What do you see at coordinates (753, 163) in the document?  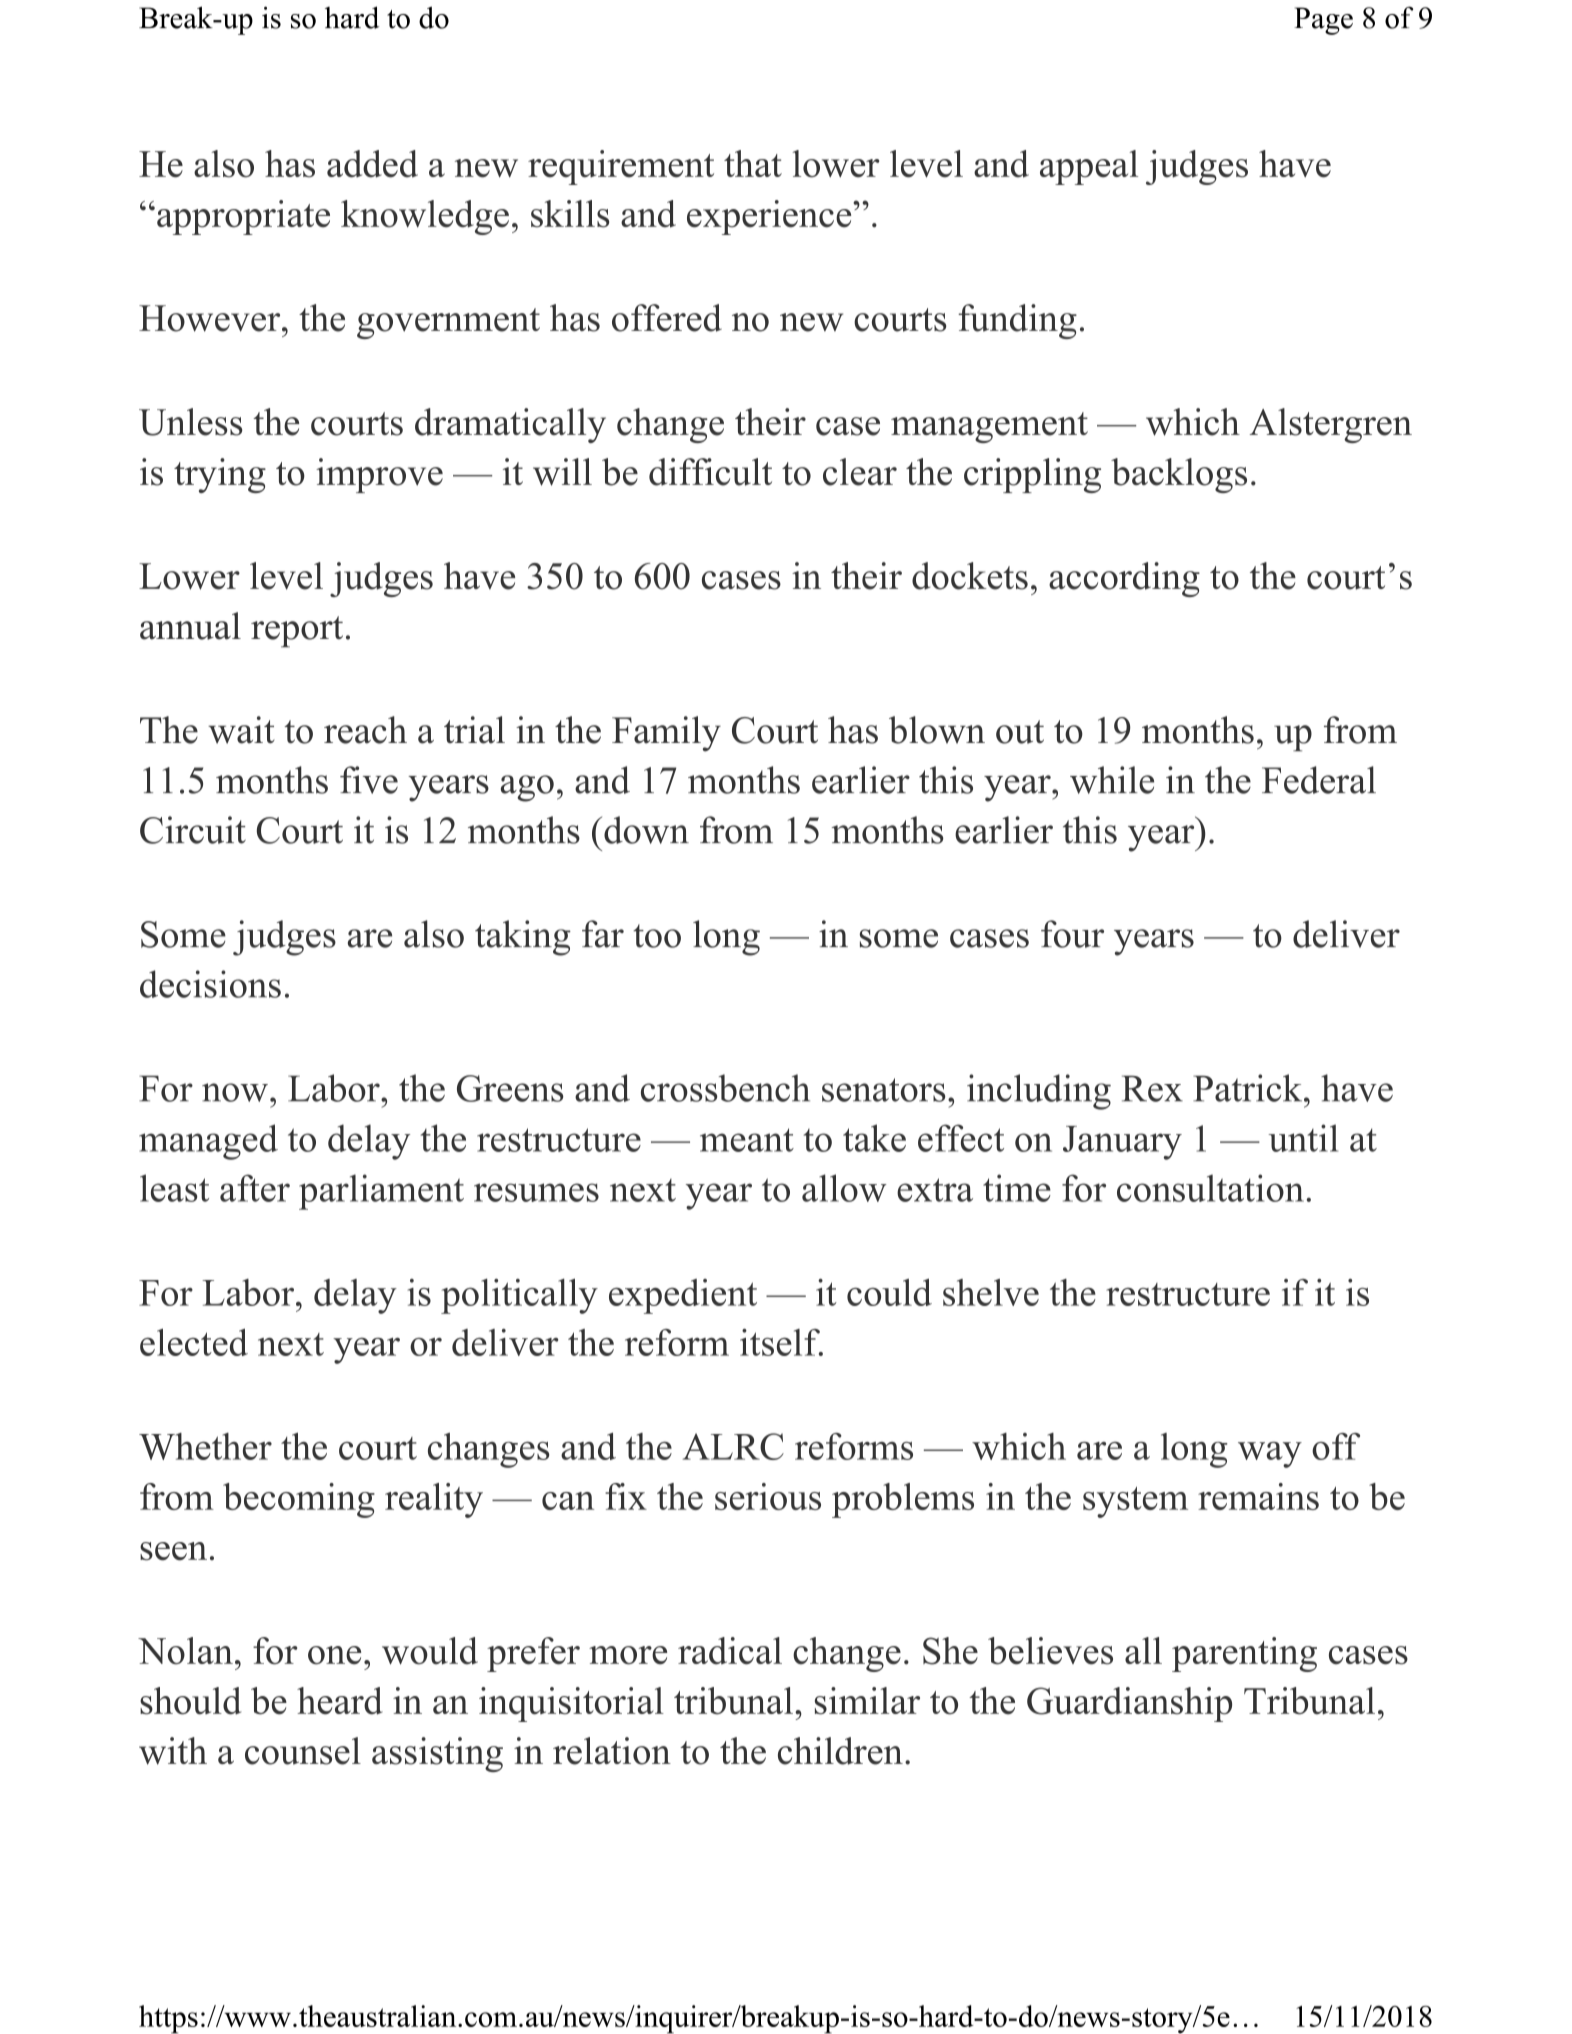 I see `that` at bounding box center [753, 163].
